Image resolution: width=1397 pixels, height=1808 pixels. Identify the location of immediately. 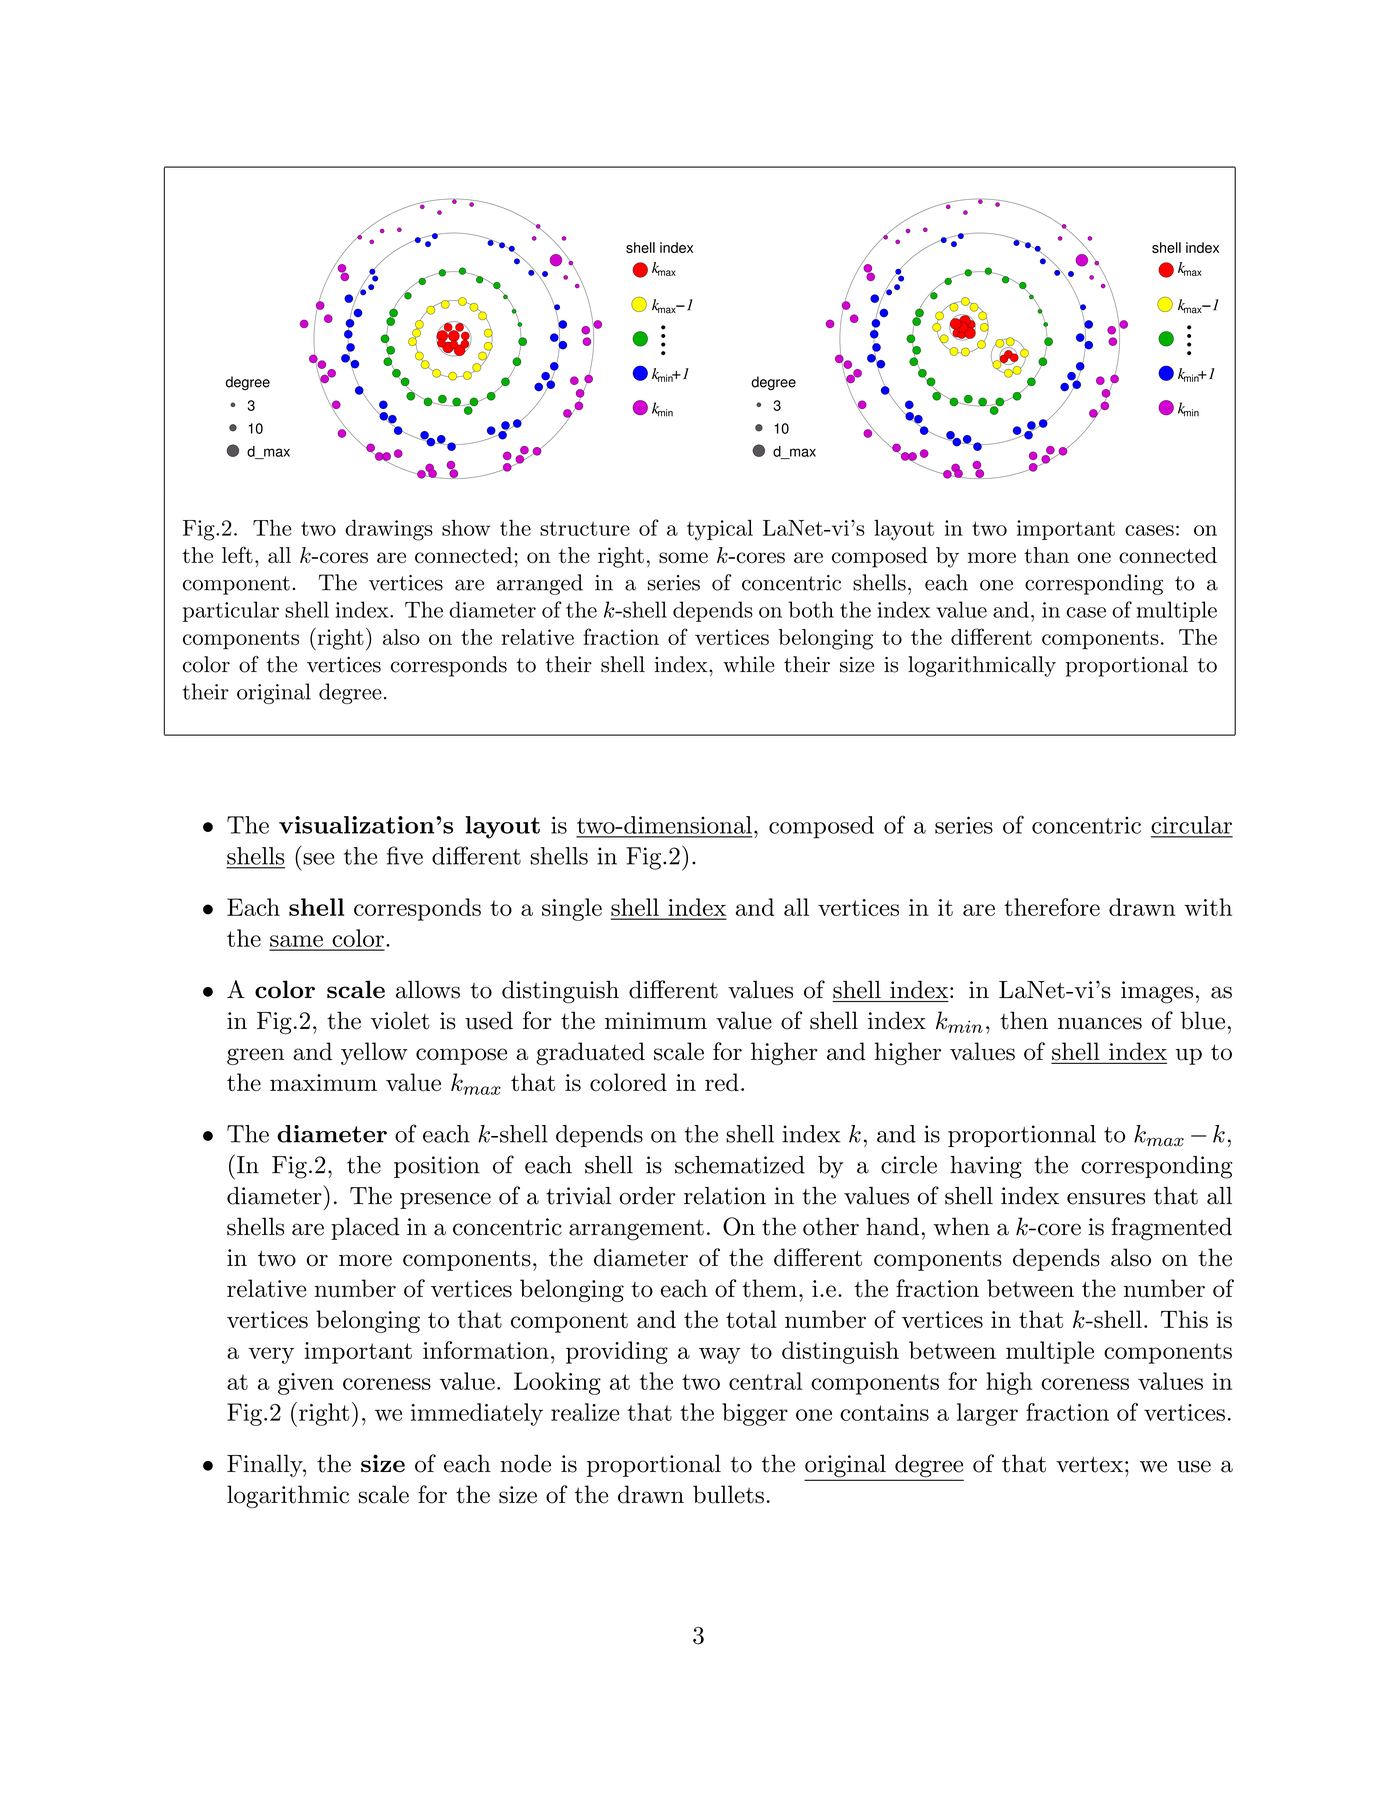
(477, 1414).
